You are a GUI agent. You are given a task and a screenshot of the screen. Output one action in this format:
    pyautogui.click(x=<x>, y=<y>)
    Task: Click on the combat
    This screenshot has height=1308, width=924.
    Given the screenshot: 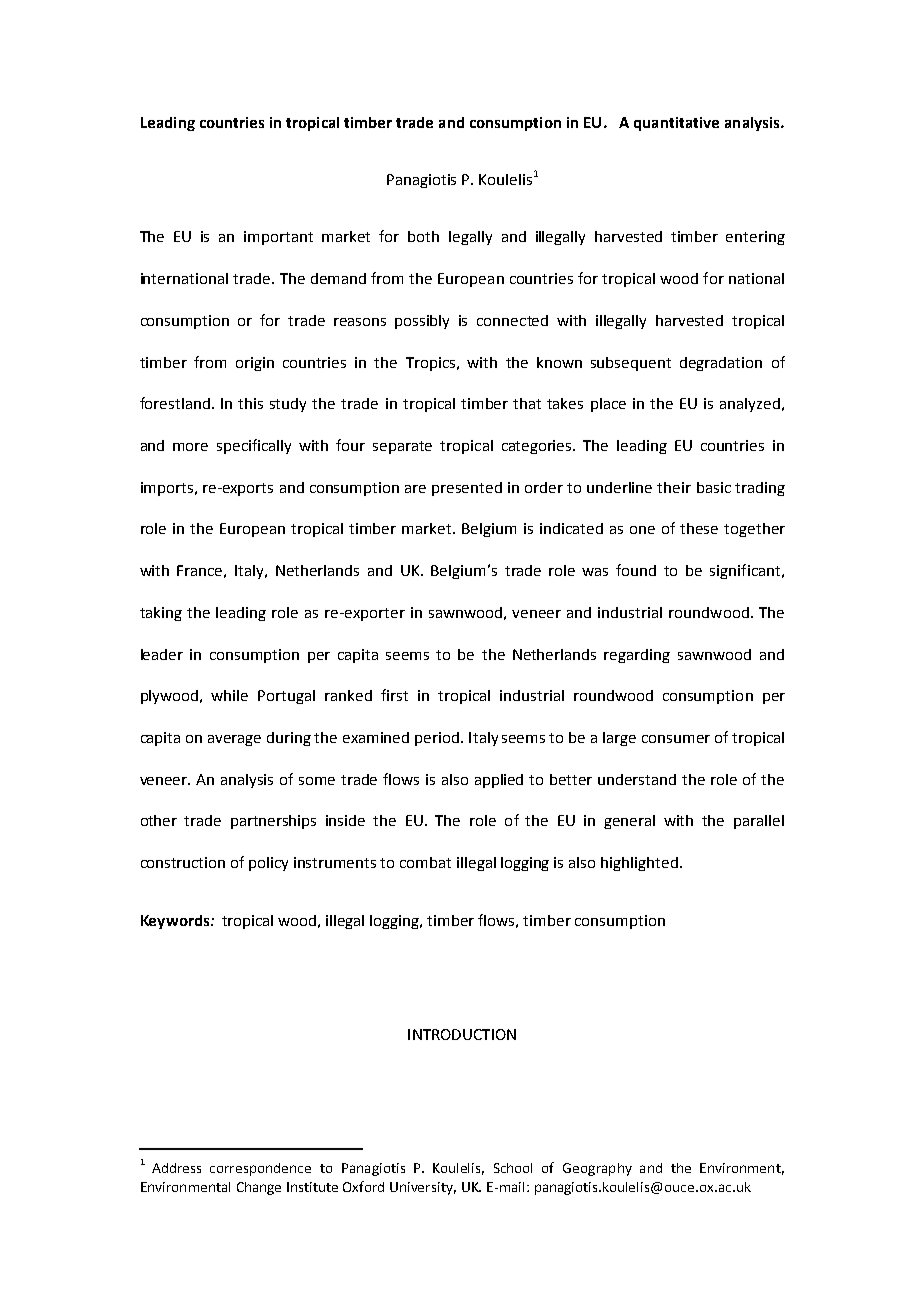 What is the action you would take?
    pyautogui.click(x=425, y=862)
